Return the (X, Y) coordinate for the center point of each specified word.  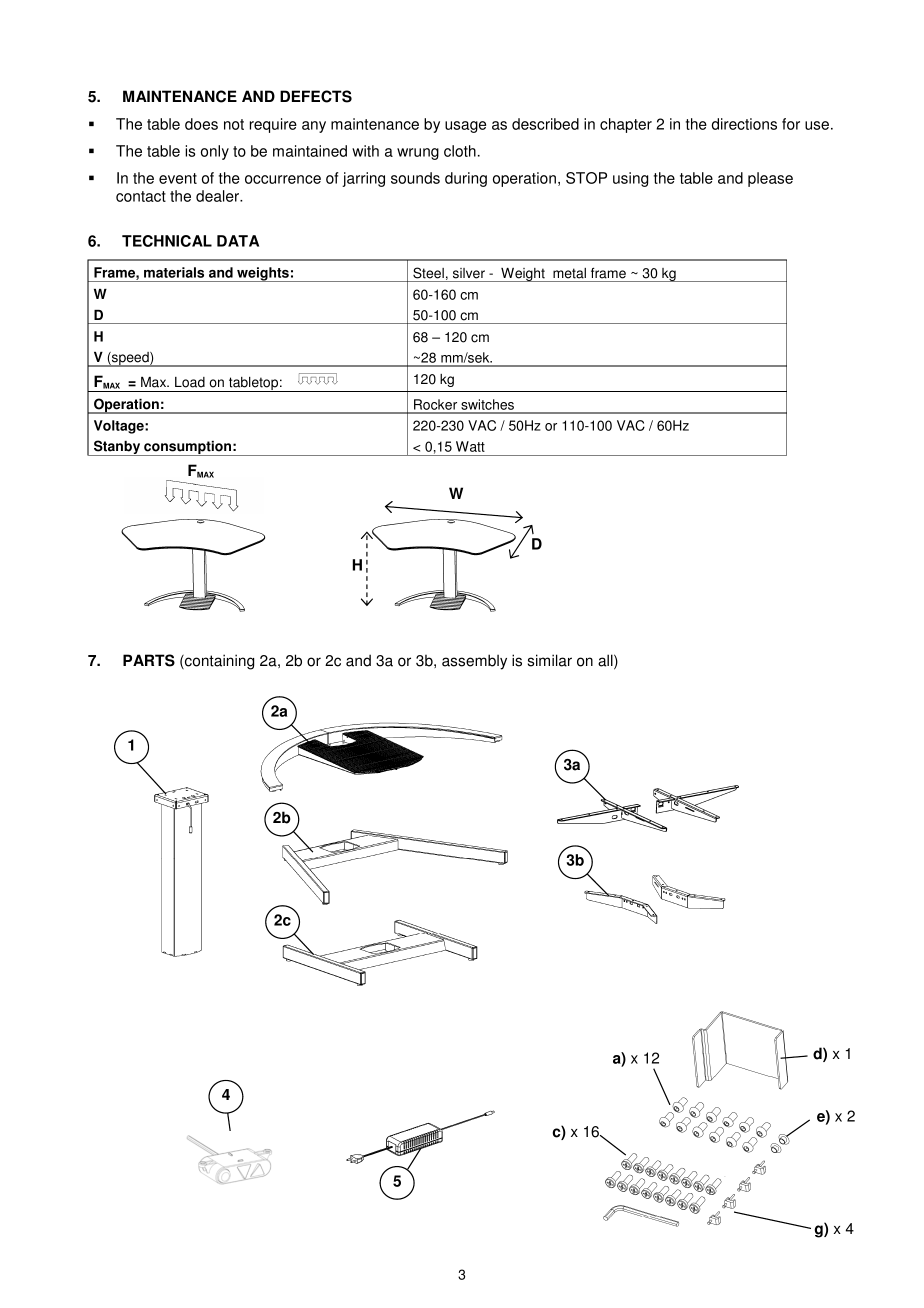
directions (744, 124)
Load (190, 382)
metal (569, 273)
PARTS (149, 660)
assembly (474, 662)
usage (465, 127)
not (234, 124)
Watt (470, 446)
